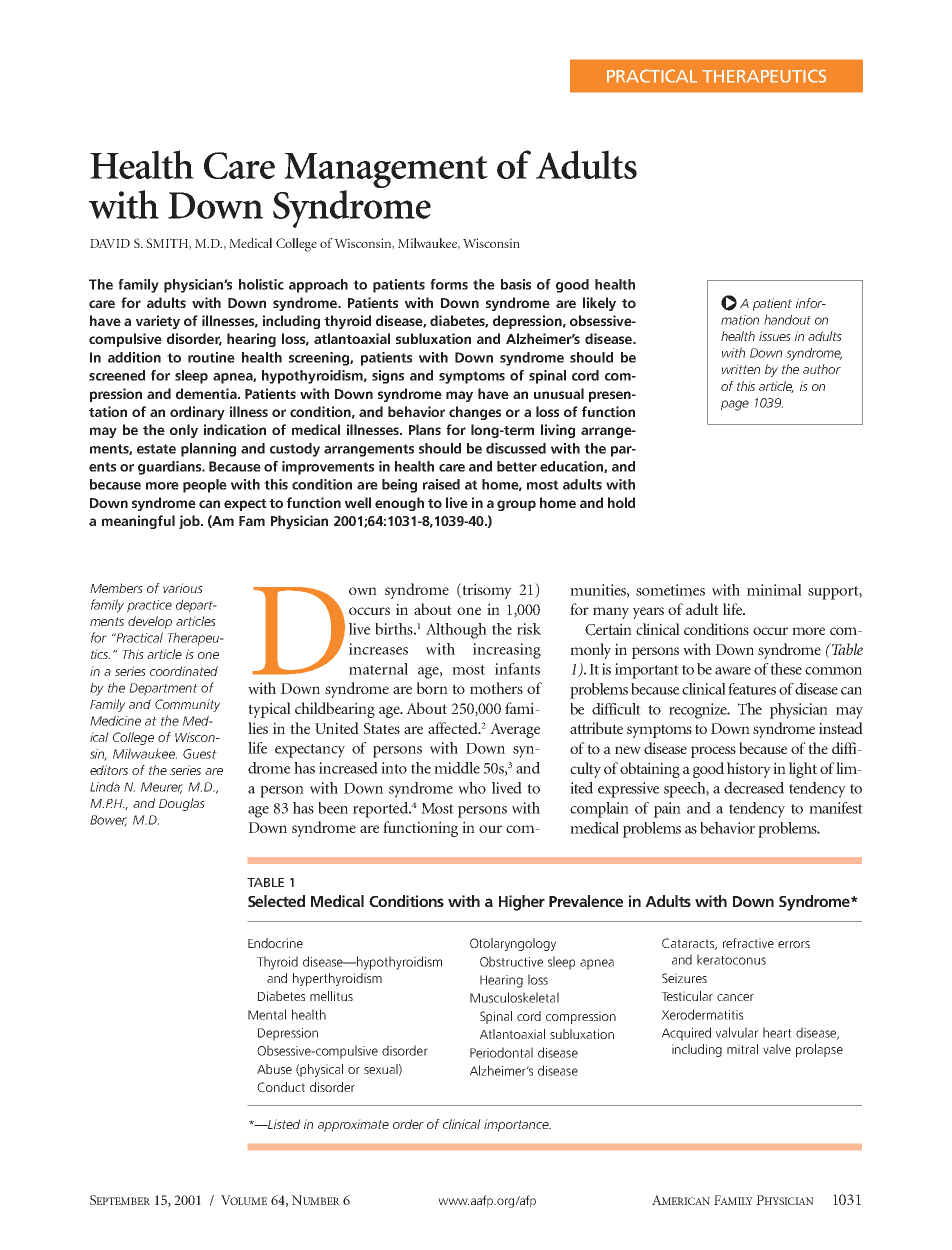  I want to click on Average, so click(515, 730).
